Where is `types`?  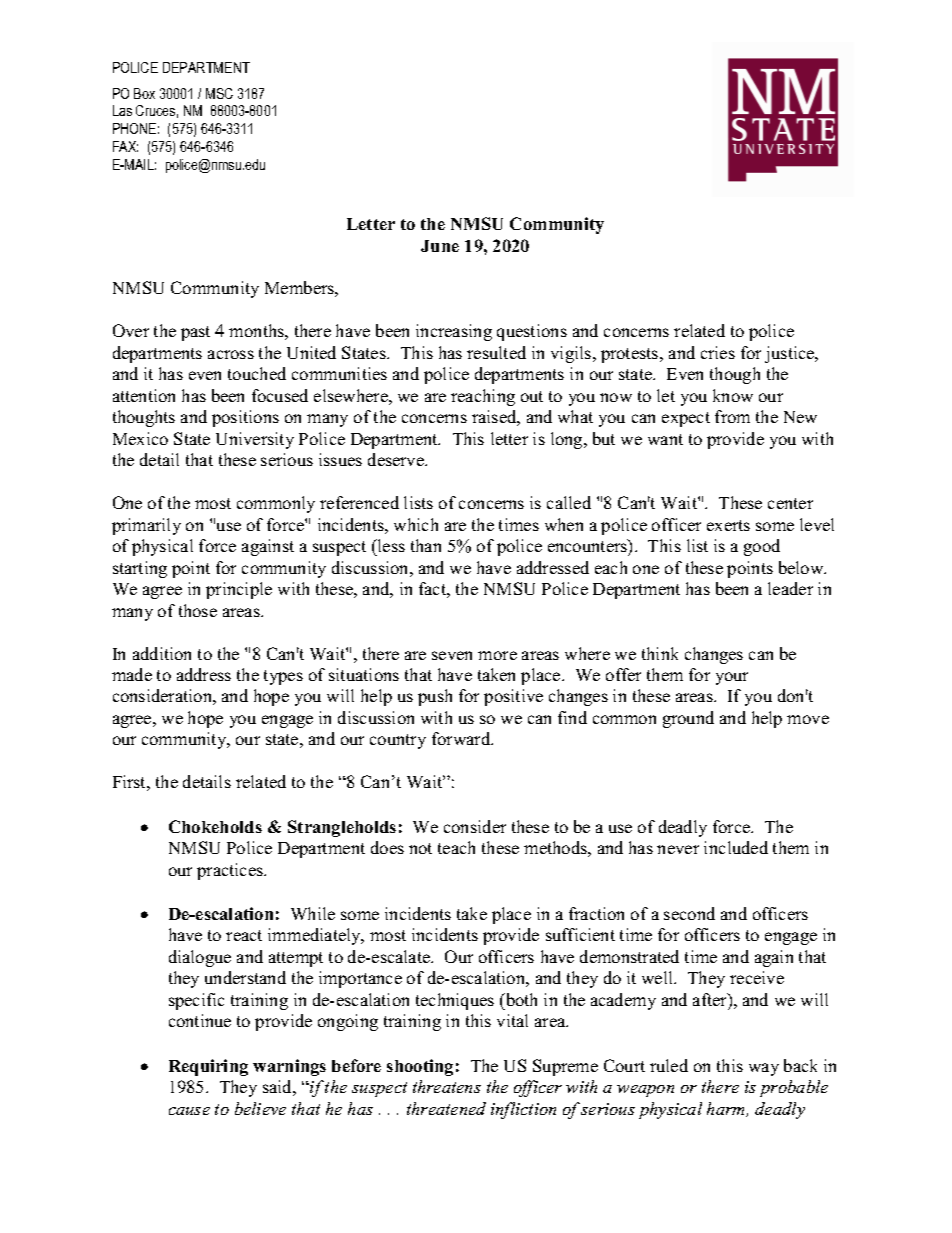 types is located at coordinates (283, 677).
